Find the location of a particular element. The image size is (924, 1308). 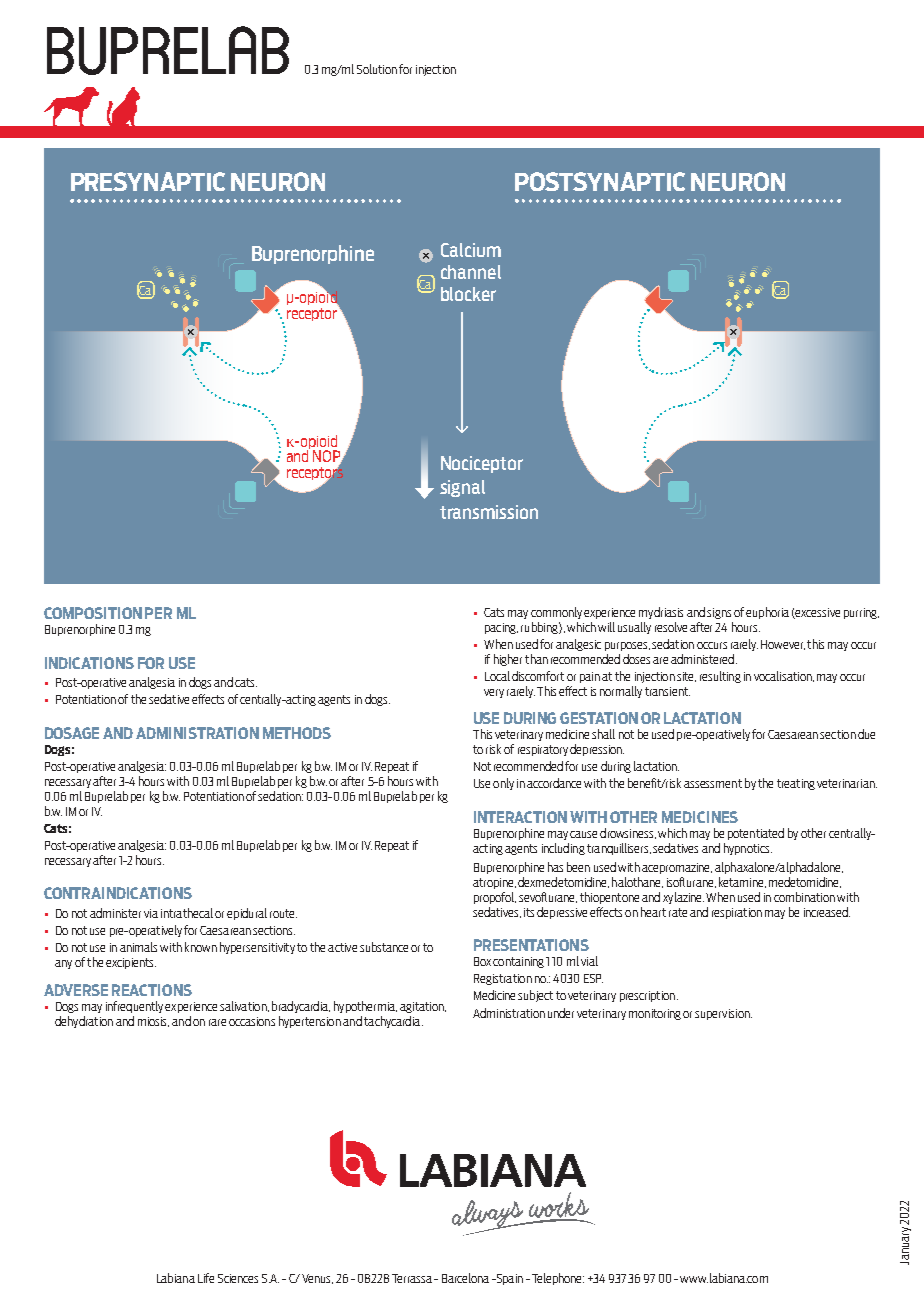

PRESYNAPTIC is located at coordinates (148, 181).
